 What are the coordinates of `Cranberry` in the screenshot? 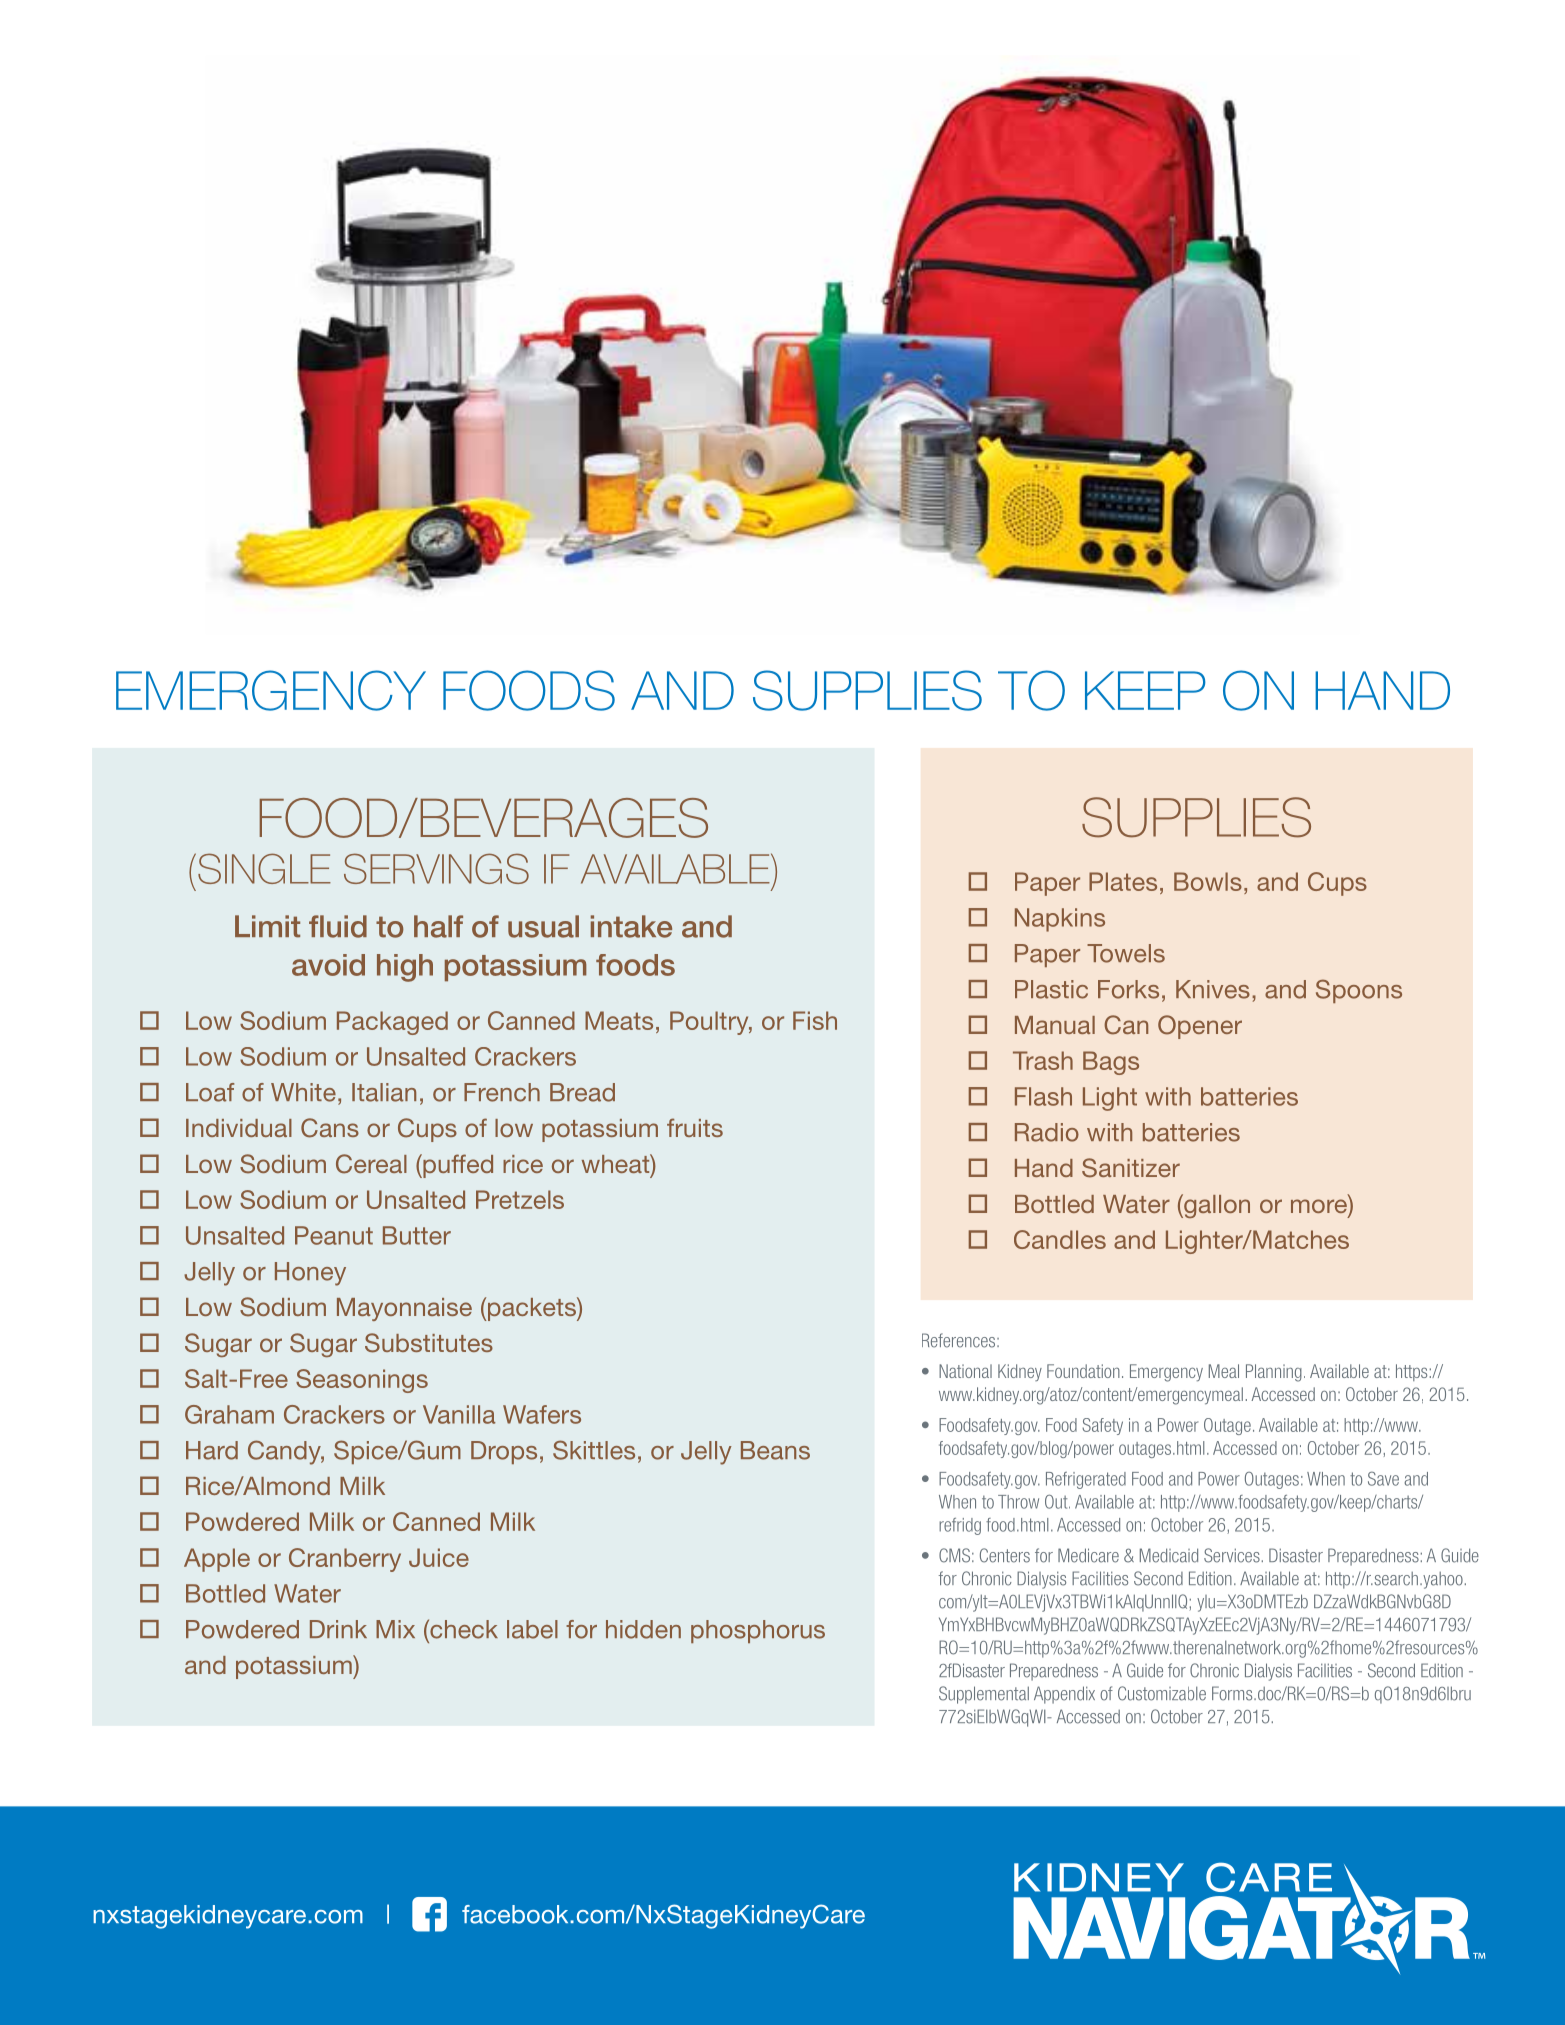 It's located at (345, 1560).
